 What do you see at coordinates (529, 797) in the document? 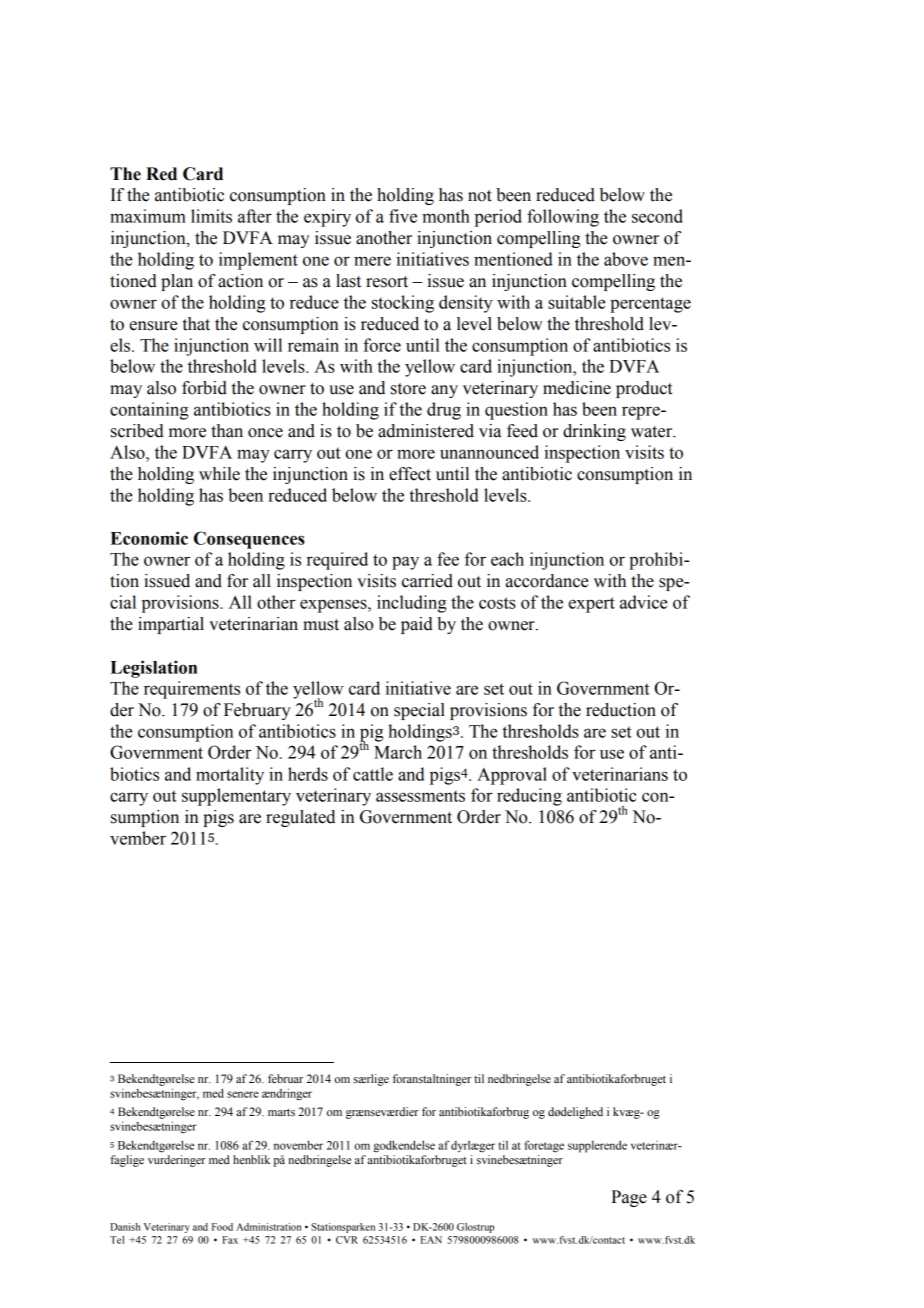
I see `reducing` at bounding box center [529, 797].
